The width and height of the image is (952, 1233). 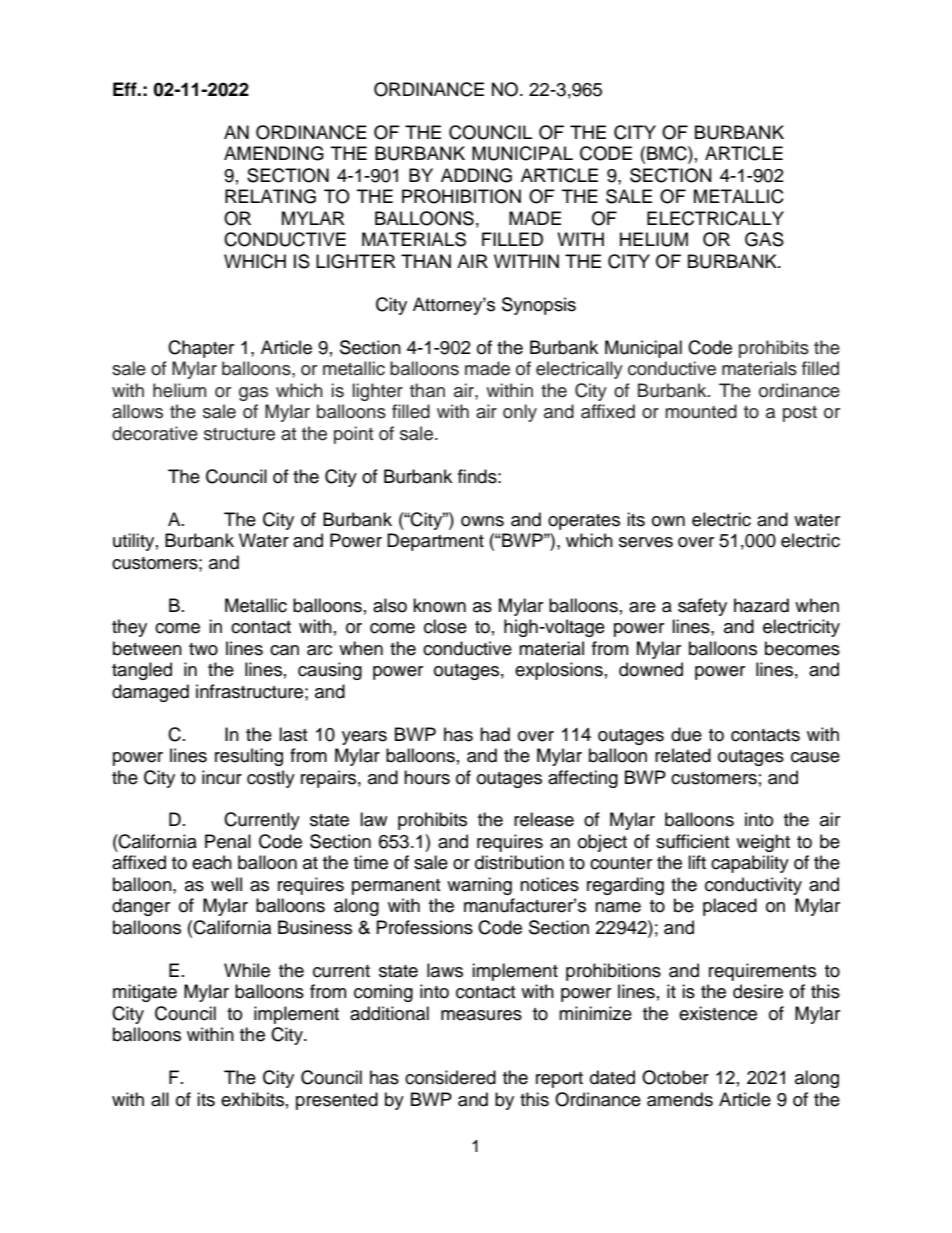 I want to click on close, so click(x=445, y=626).
